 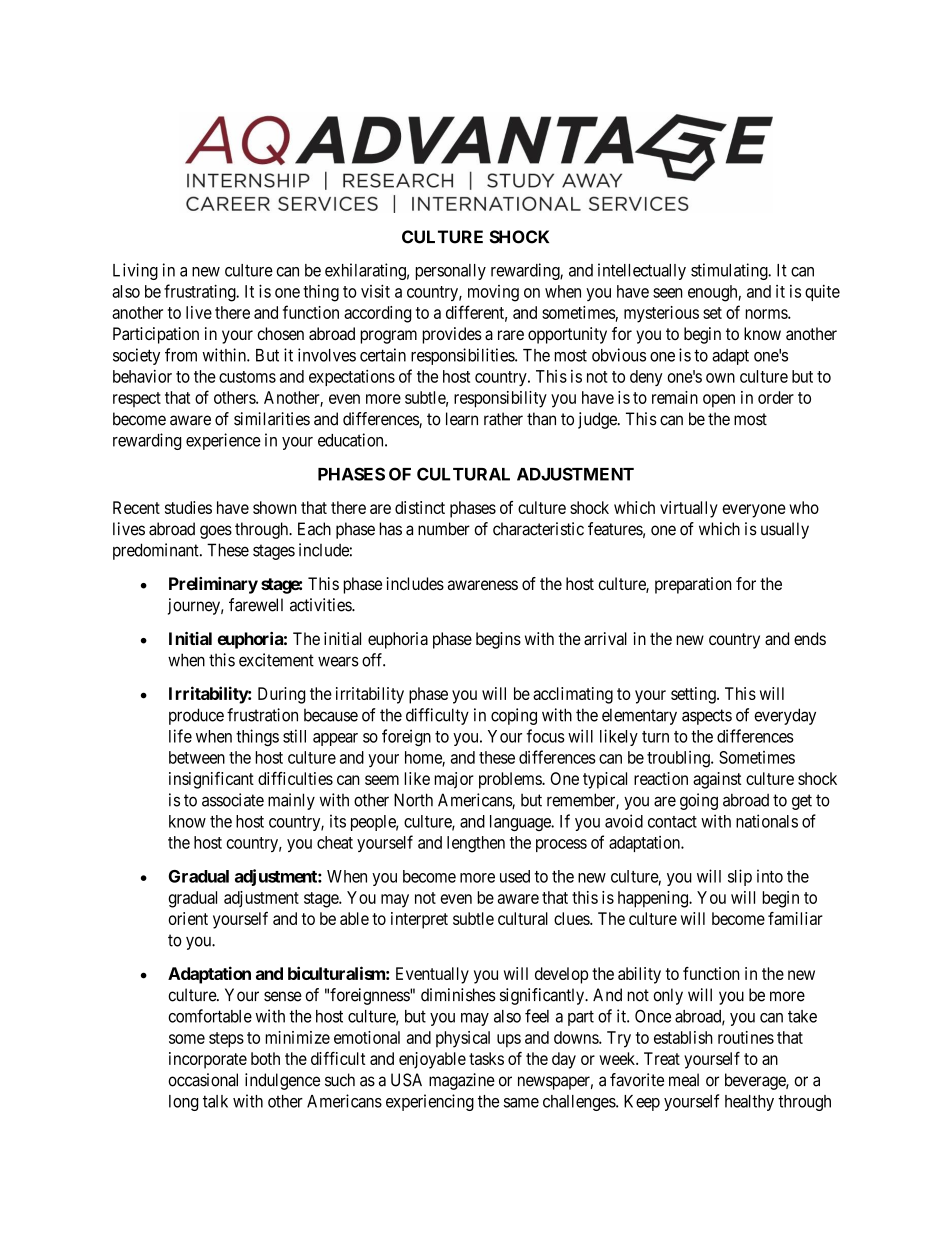 I want to click on stimulating, so click(x=730, y=271).
